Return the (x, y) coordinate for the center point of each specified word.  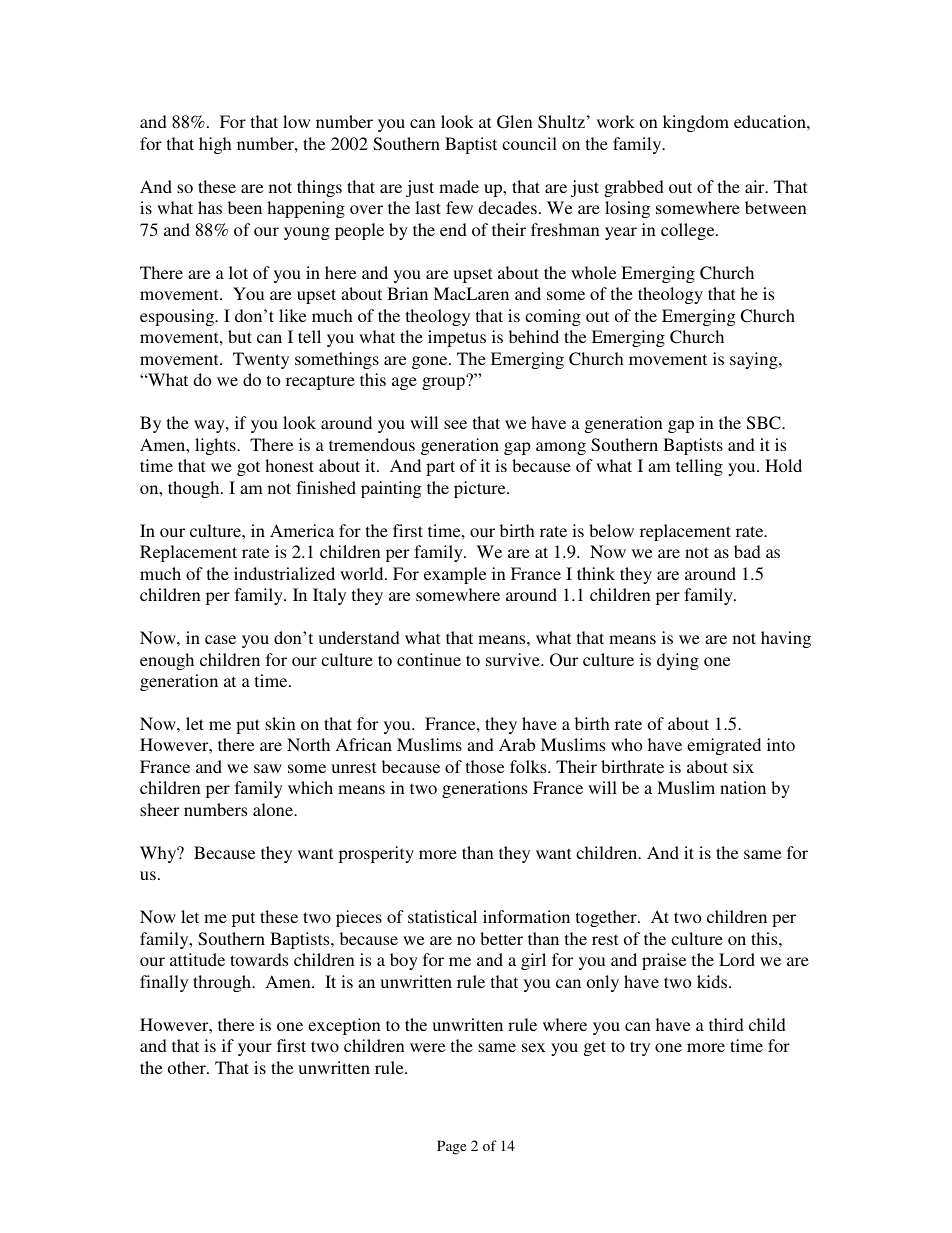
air (756, 186)
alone (274, 809)
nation (743, 787)
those (485, 766)
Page (451, 1147)
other (188, 1067)
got (248, 468)
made (459, 186)
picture (481, 489)
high (215, 145)
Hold (783, 465)
